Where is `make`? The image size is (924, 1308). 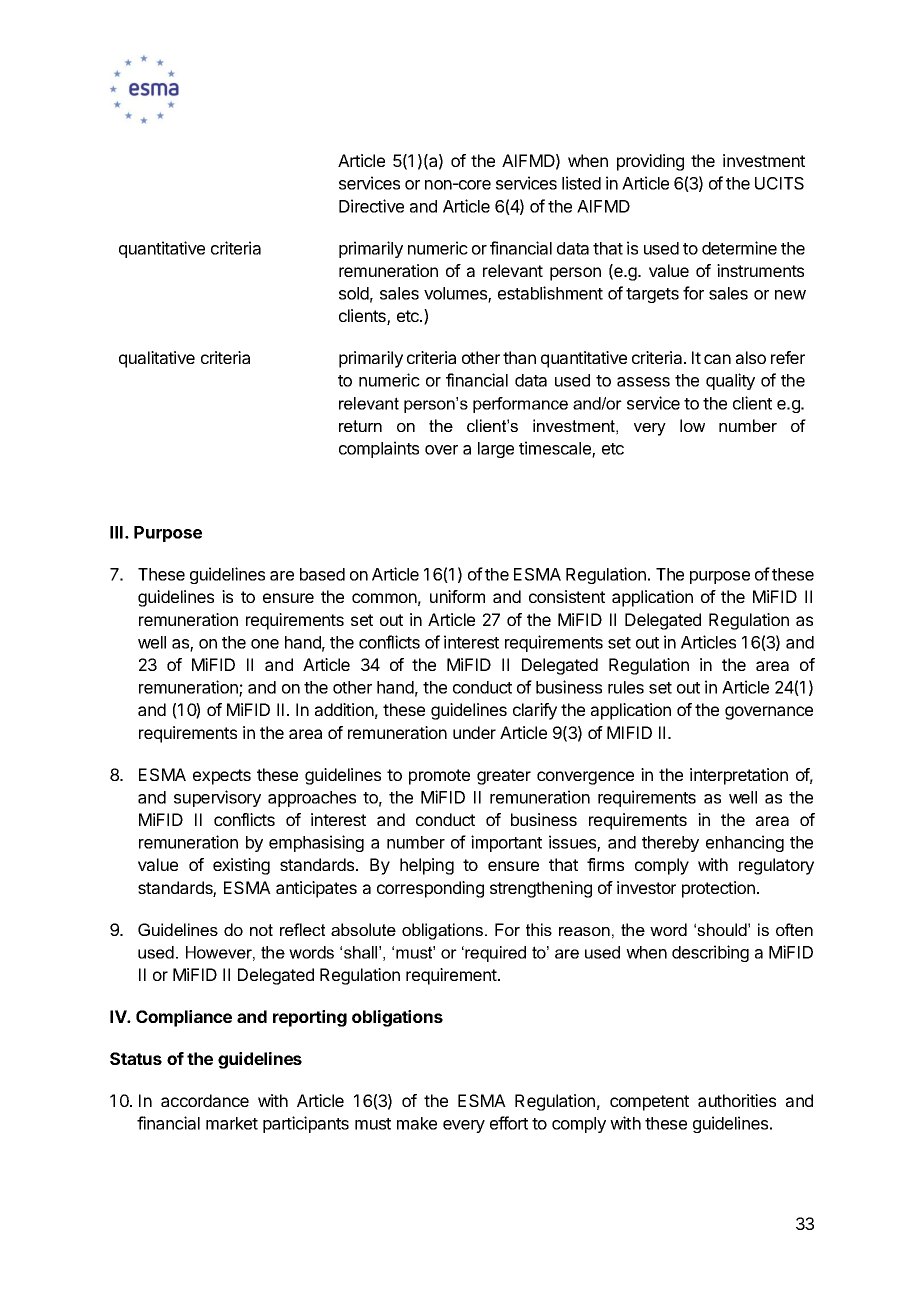
make is located at coordinates (417, 1123).
